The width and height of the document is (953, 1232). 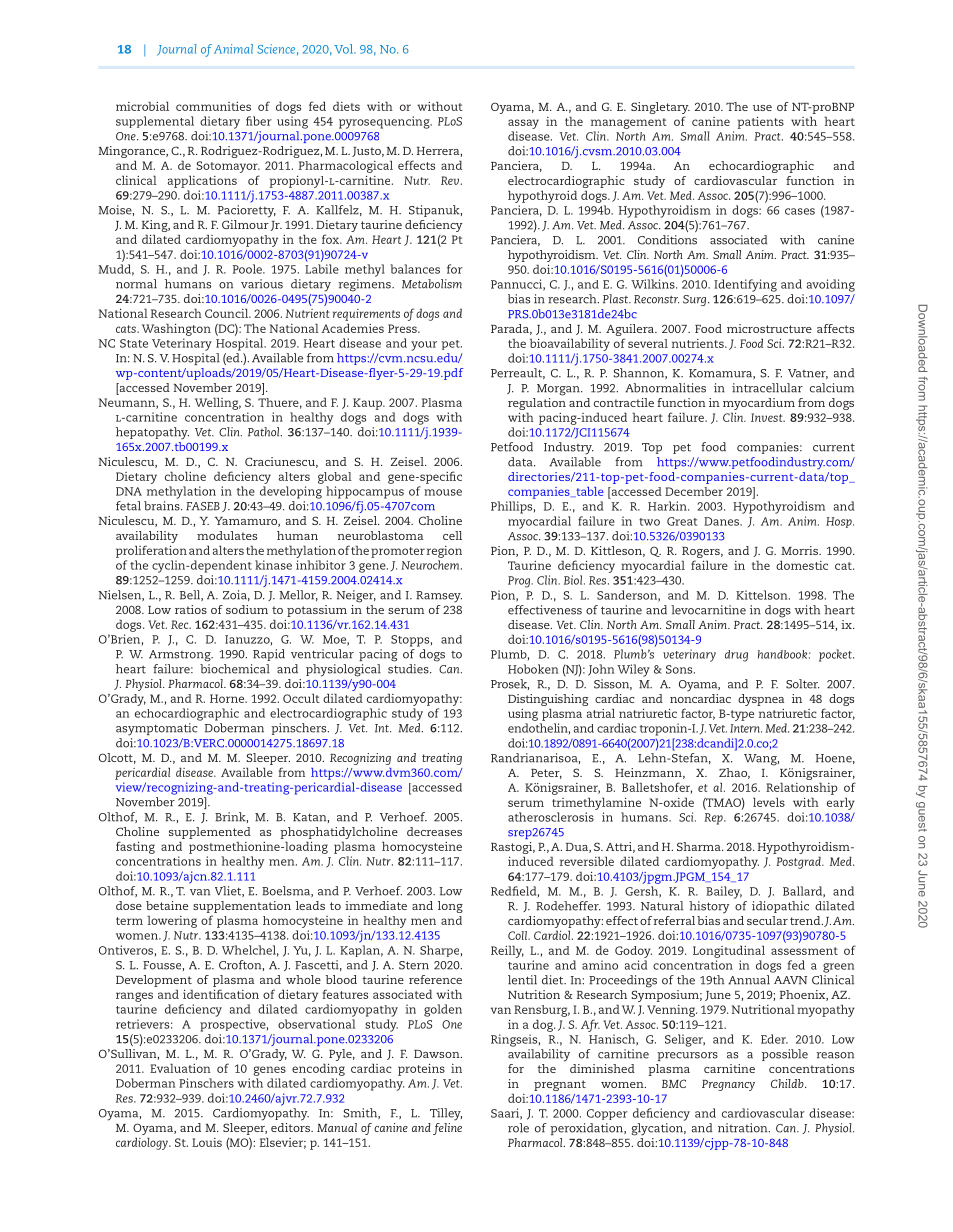 I want to click on patients, so click(x=761, y=122).
